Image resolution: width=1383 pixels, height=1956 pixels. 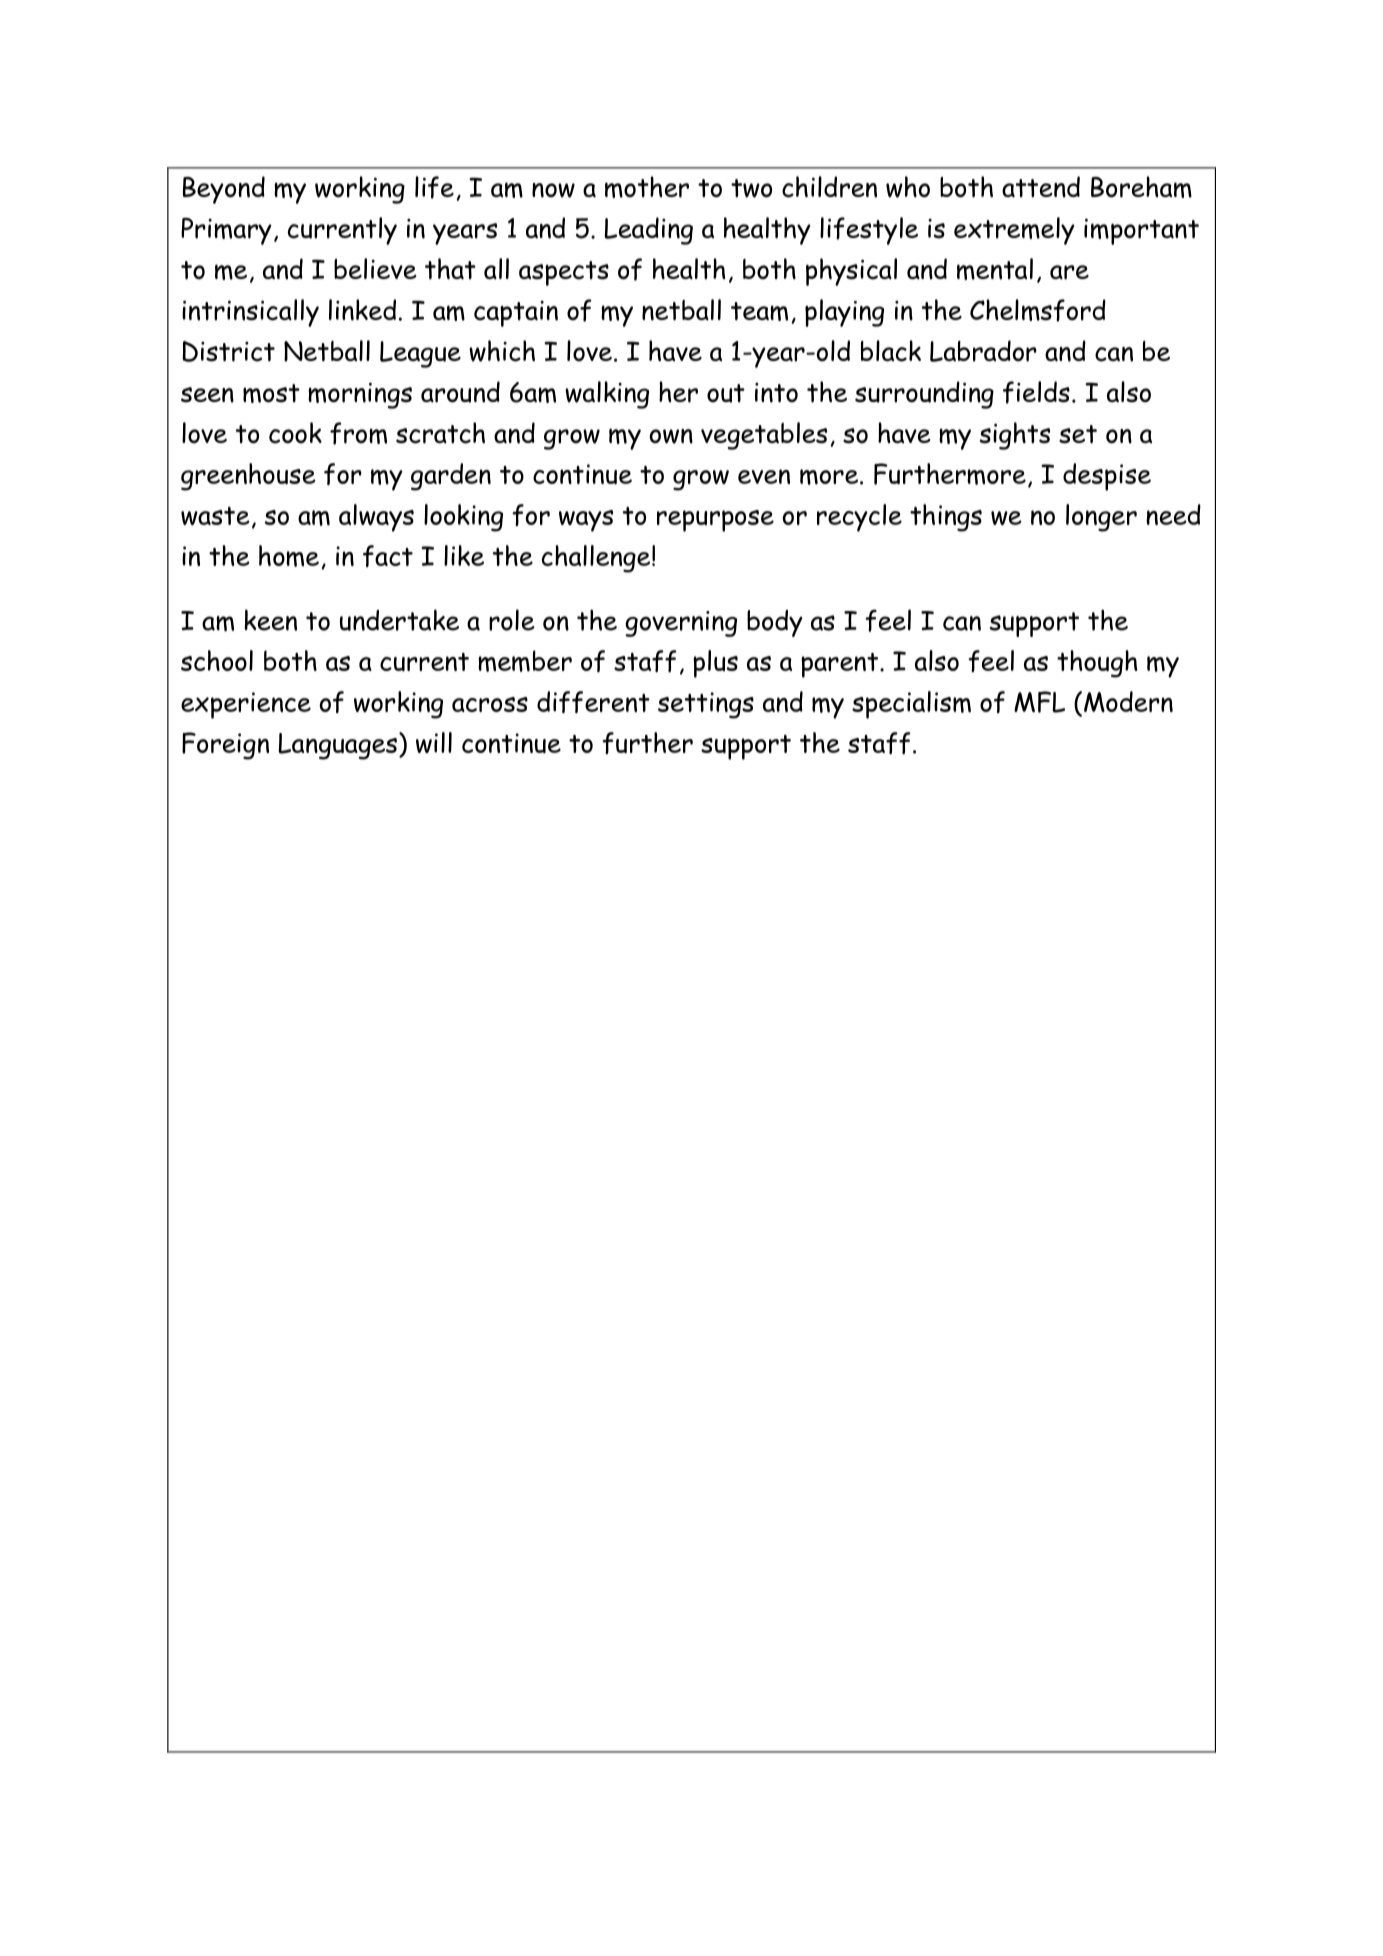 What do you see at coordinates (337, 746) in the document?
I see `Languages` at bounding box center [337, 746].
